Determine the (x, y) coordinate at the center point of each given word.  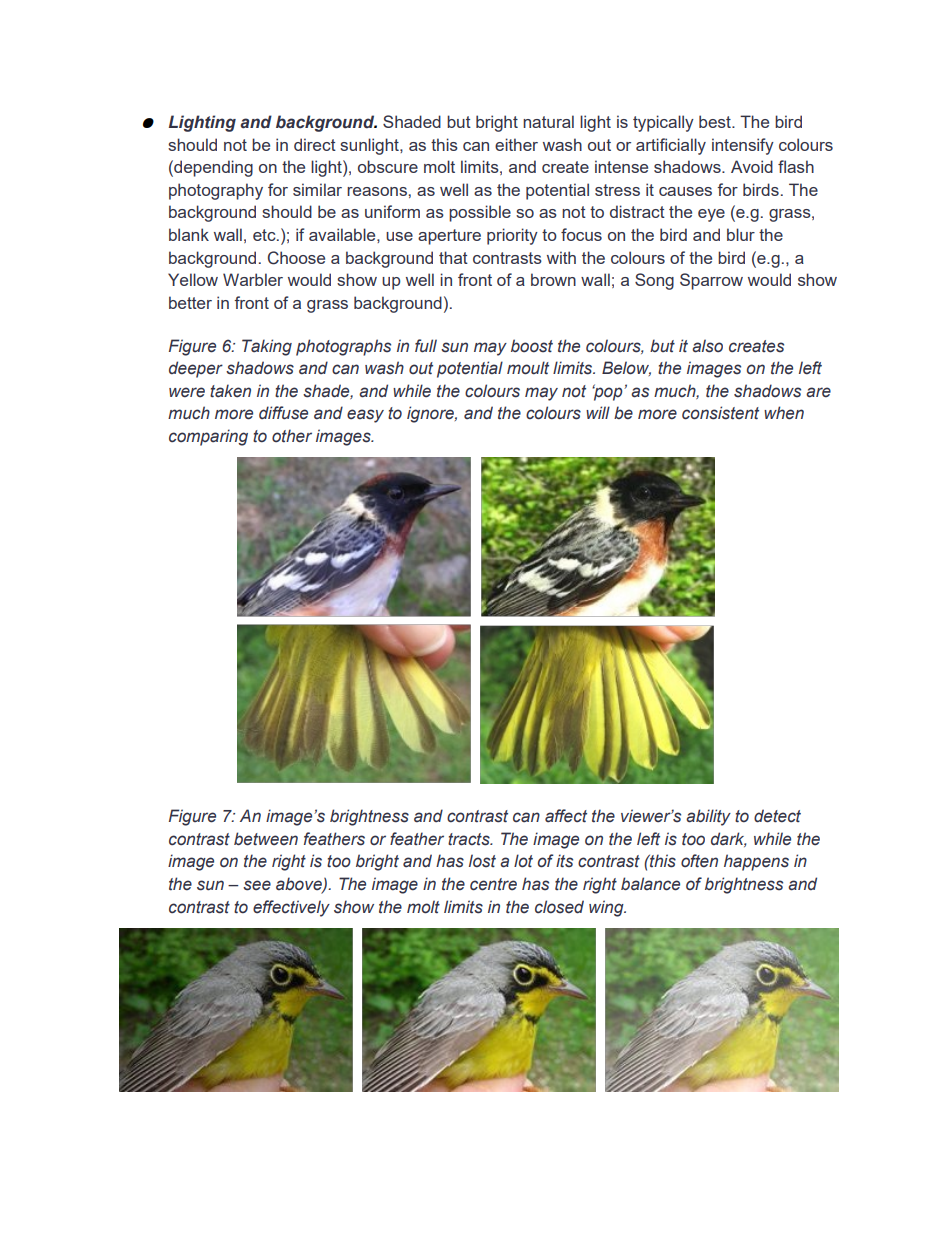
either (516, 144)
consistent (720, 413)
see (257, 885)
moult (528, 368)
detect (777, 816)
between (266, 839)
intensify (743, 146)
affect (566, 816)
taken (230, 391)
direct (315, 144)
